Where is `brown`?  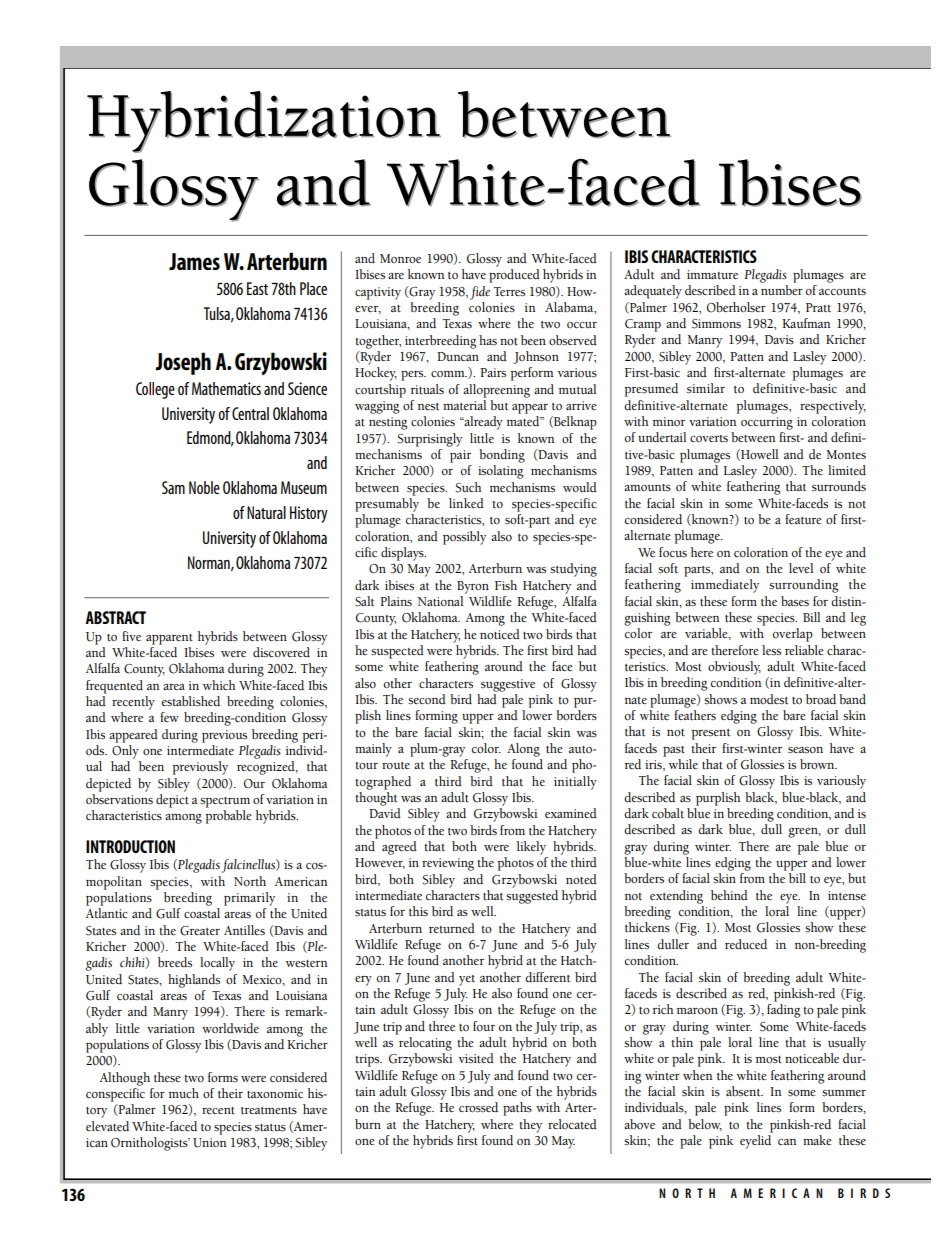
brown is located at coordinates (818, 764).
